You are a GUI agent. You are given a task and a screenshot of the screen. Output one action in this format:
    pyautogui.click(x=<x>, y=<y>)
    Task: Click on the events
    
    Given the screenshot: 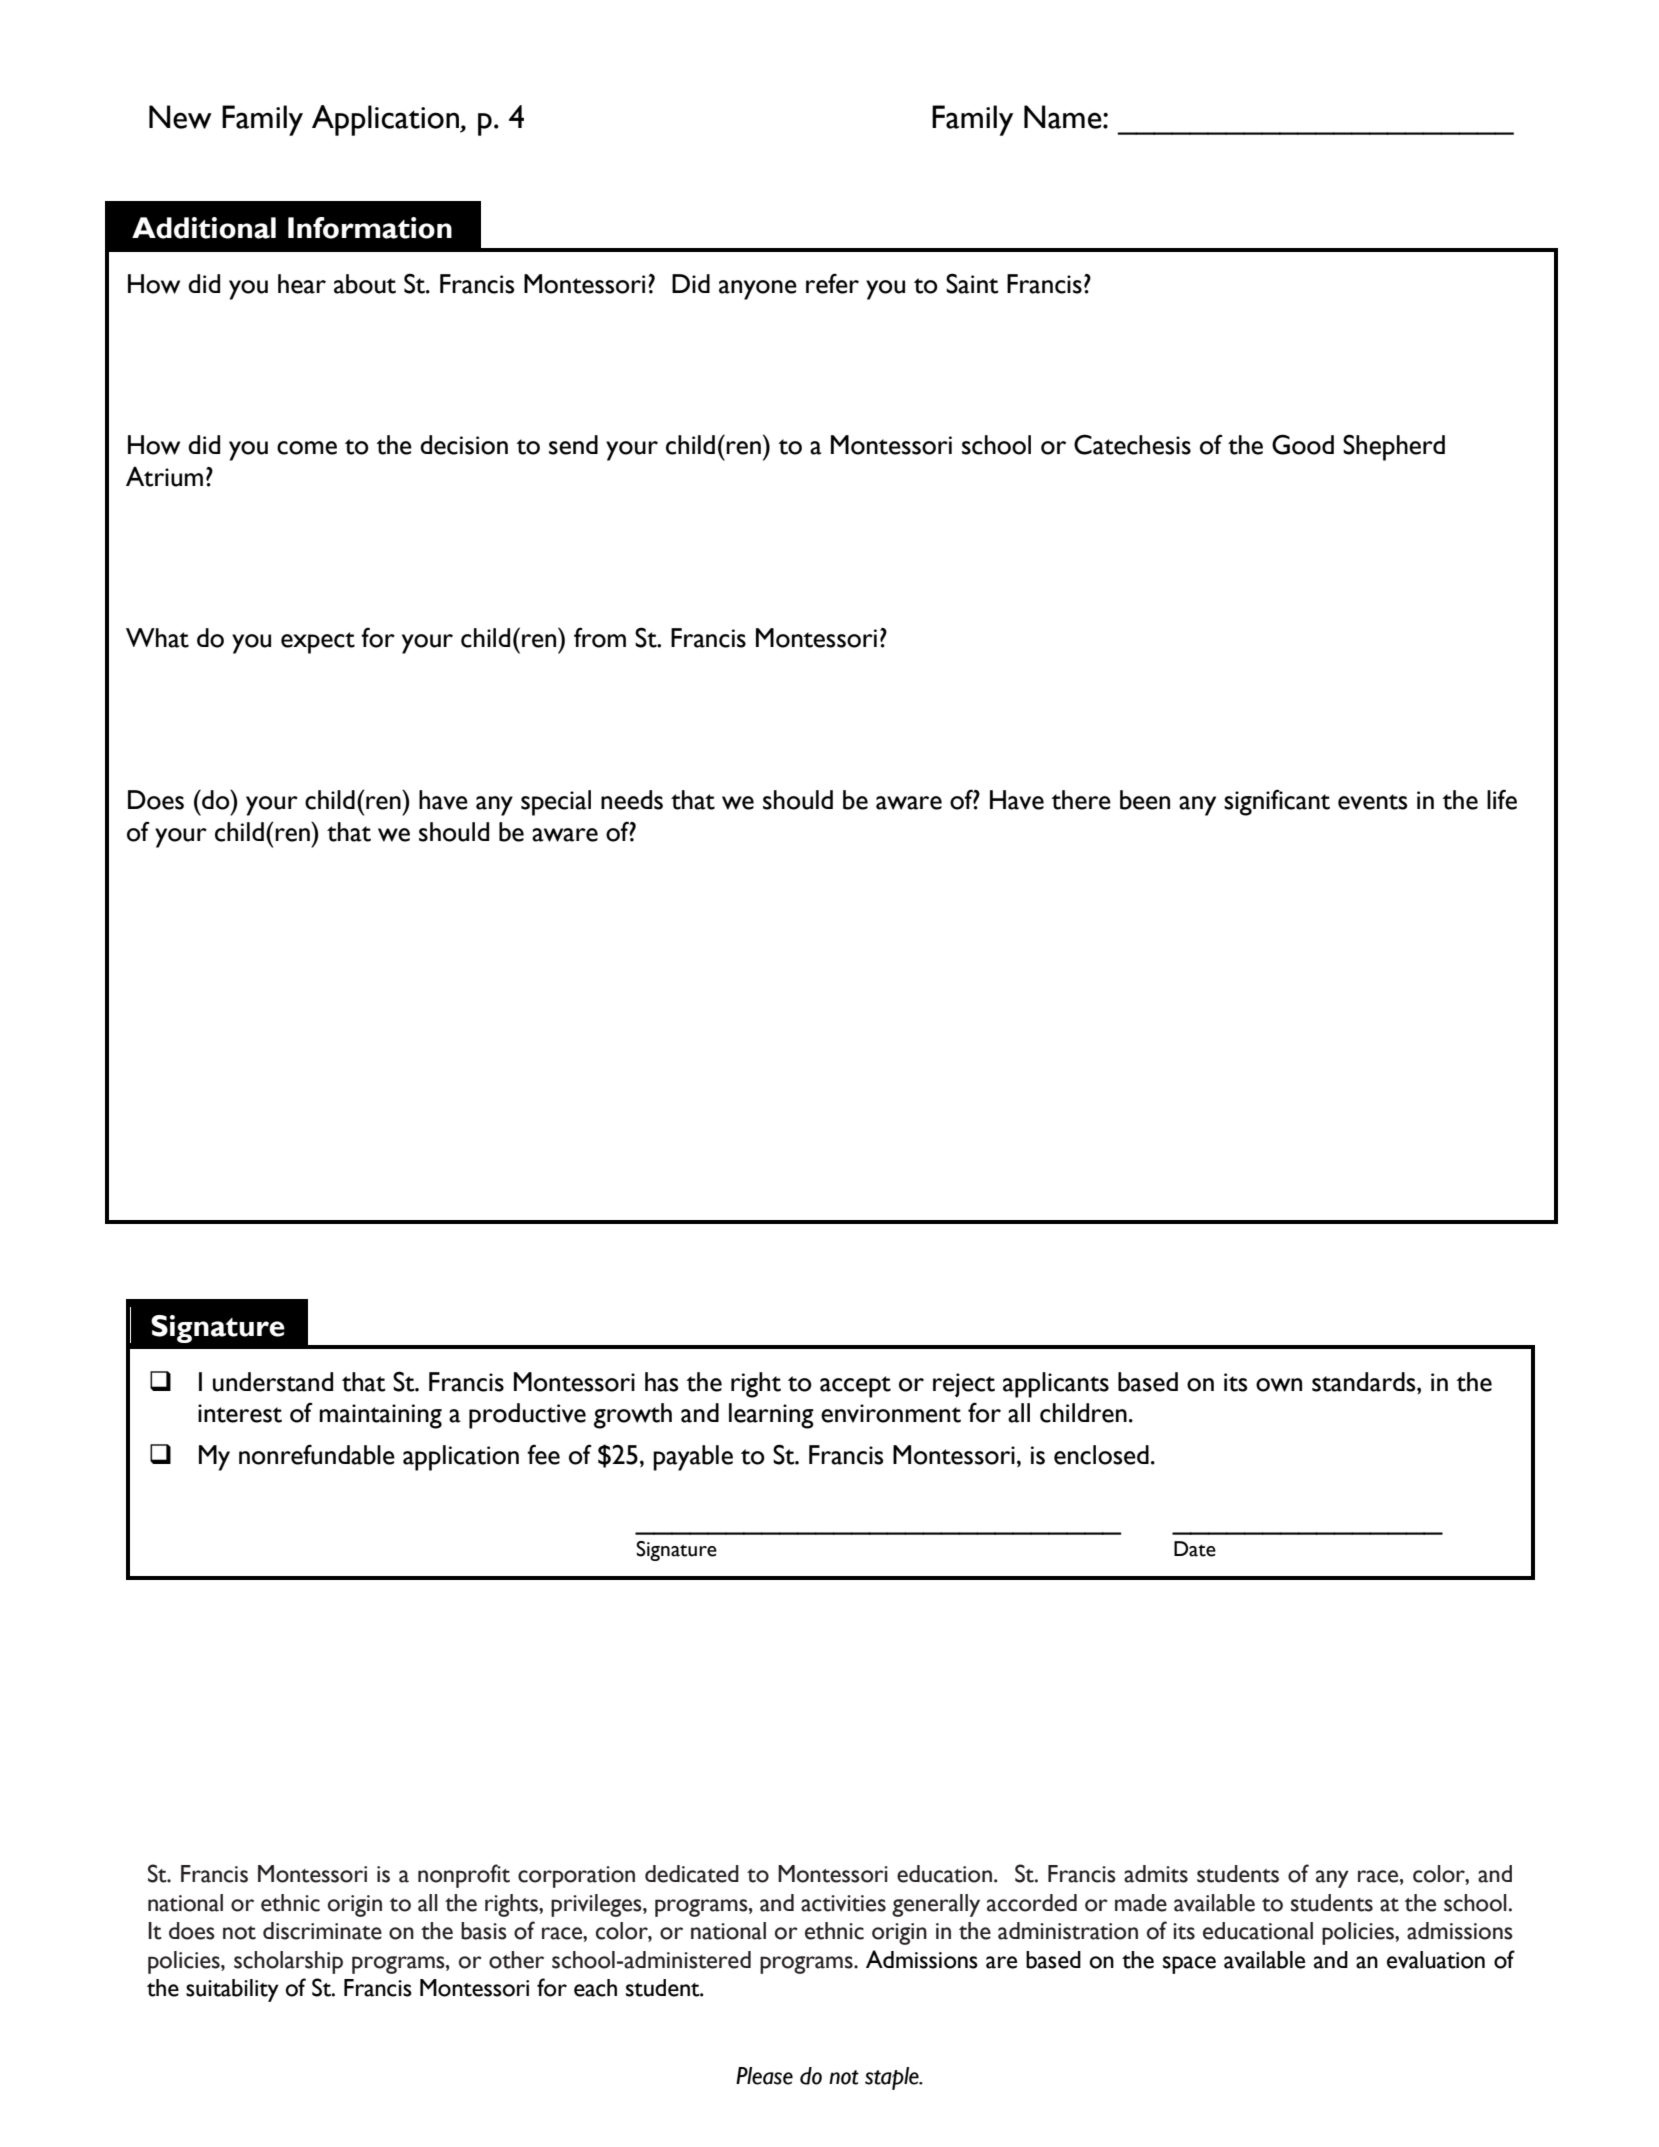 What is the action you would take?
    pyautogui.click(x=1372, y=802)
